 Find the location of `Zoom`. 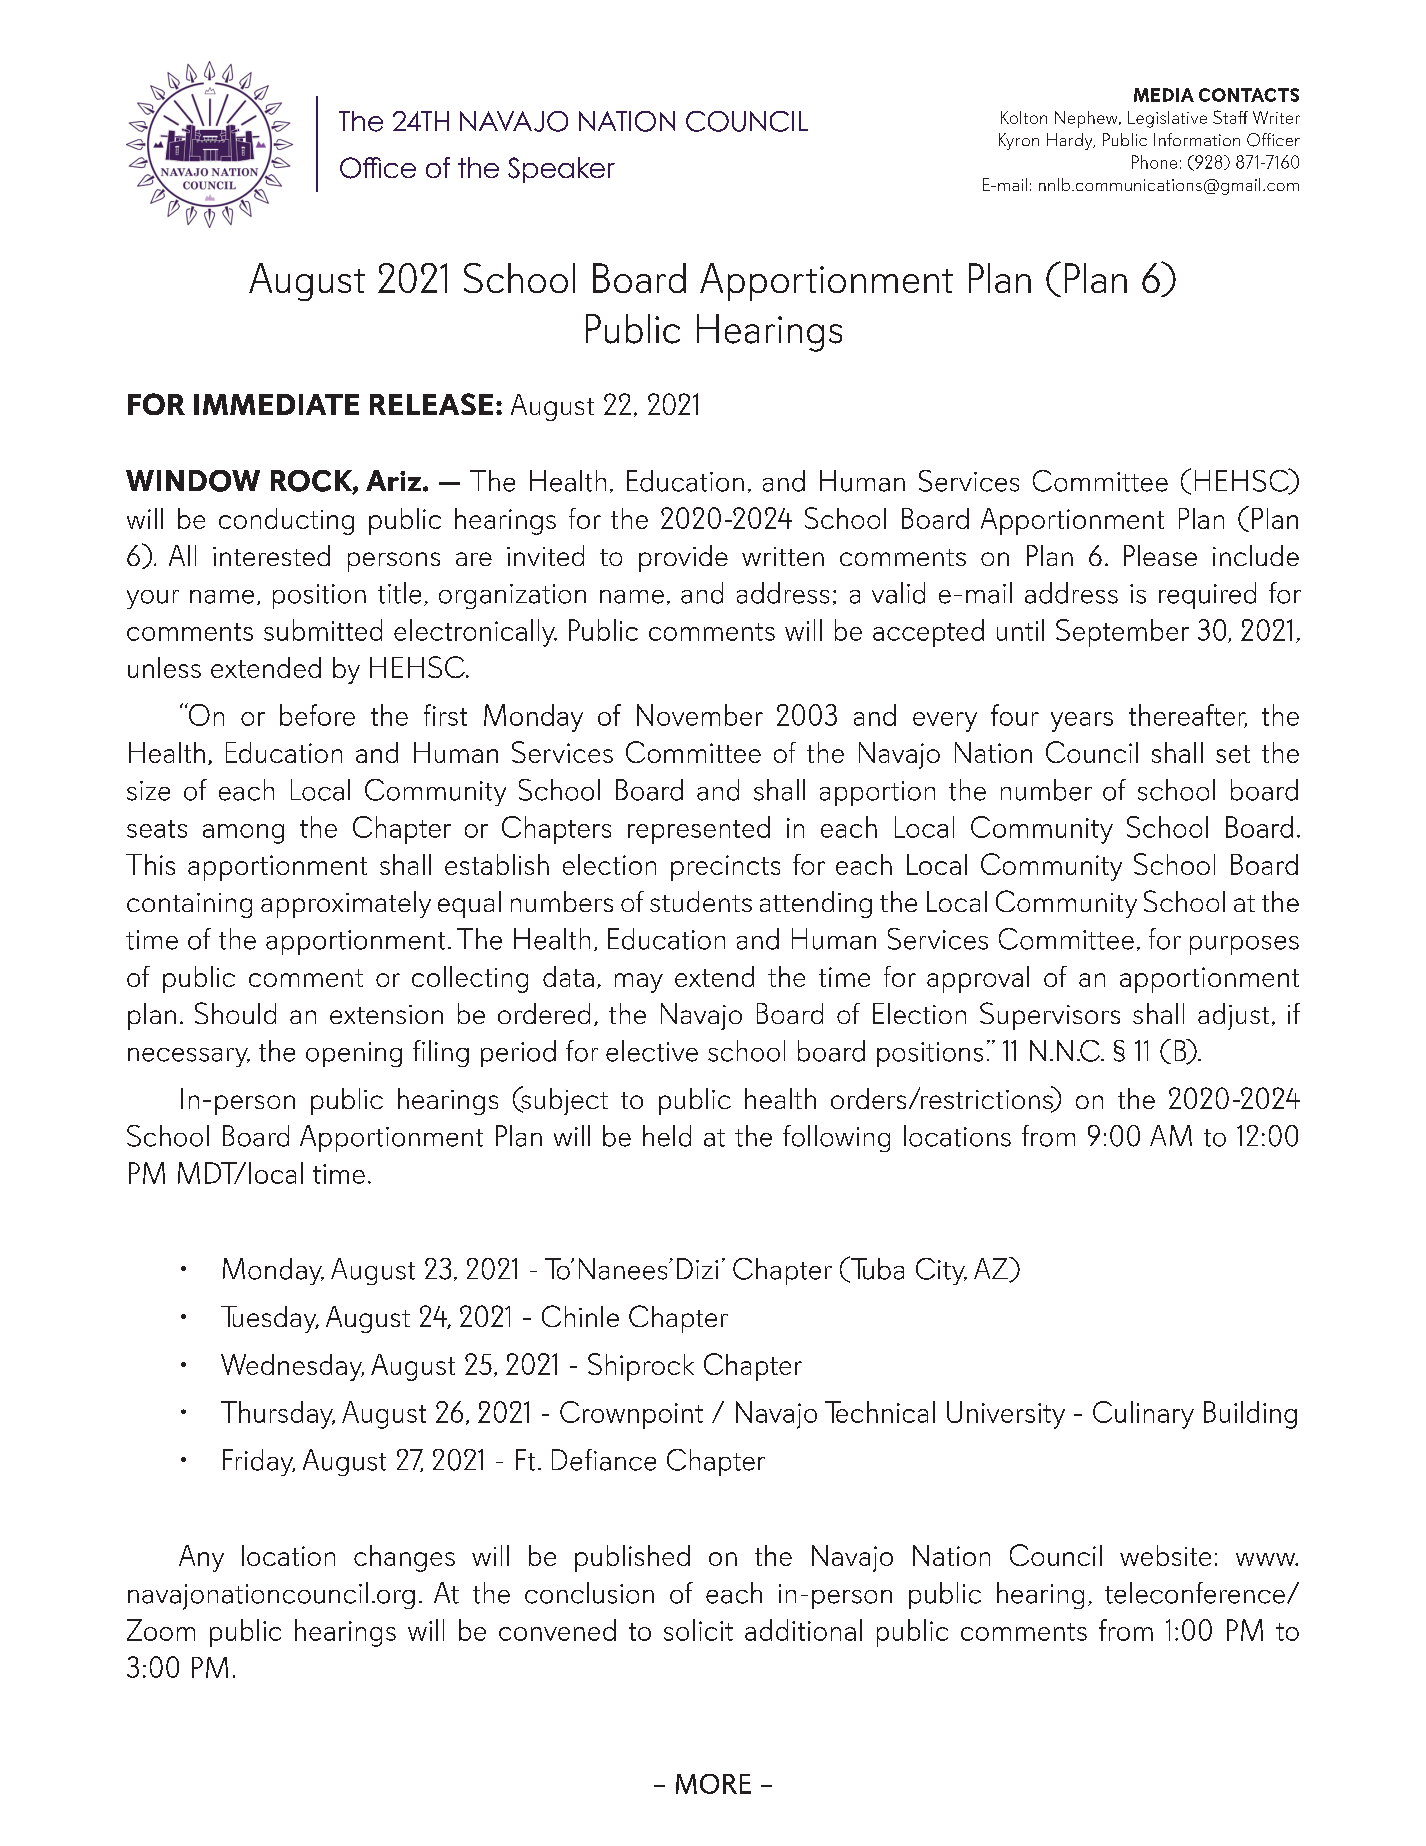

Zoom is located at coordinates (161, 1630).
